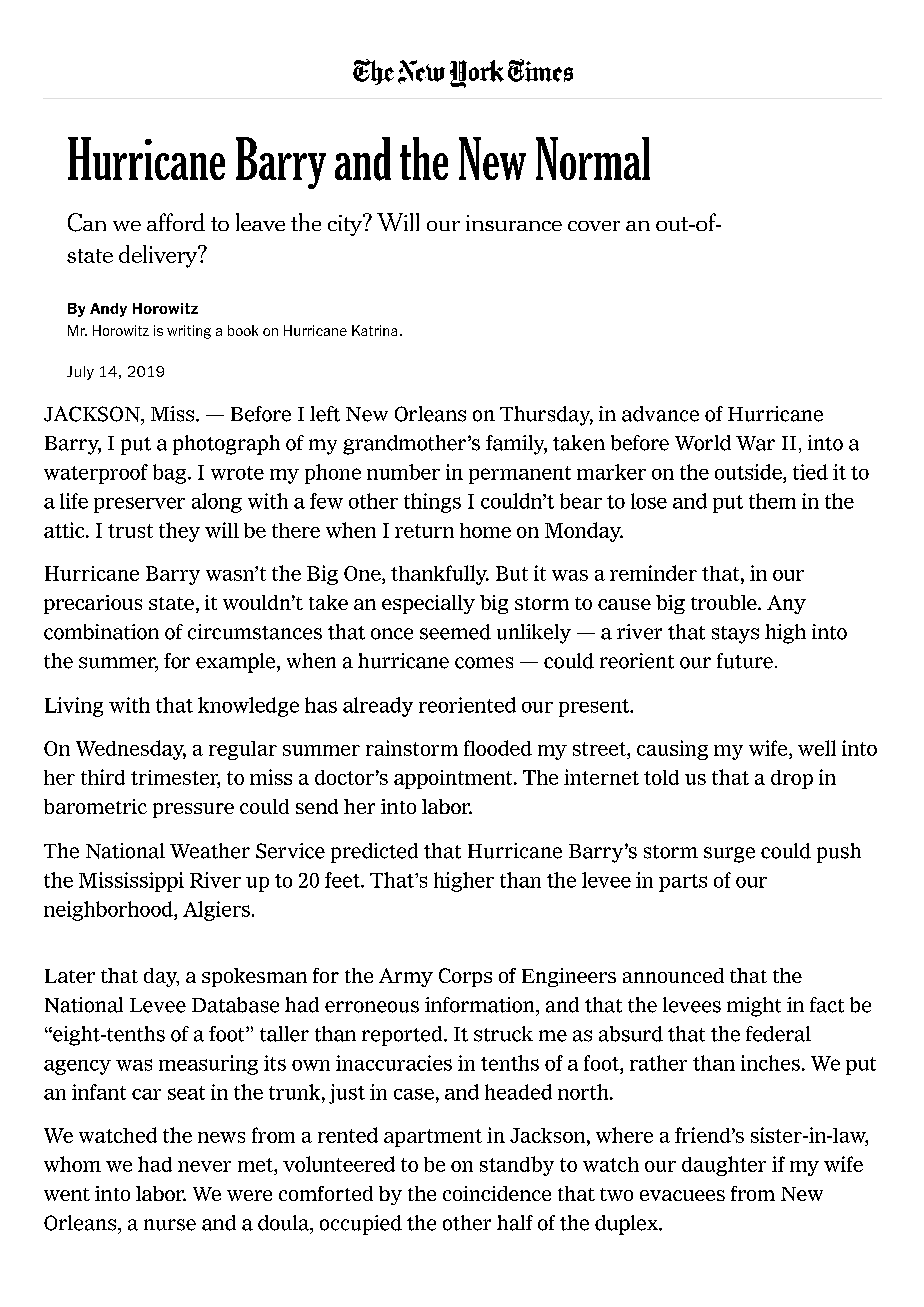  I want to click on surge, so click(729, 855).
